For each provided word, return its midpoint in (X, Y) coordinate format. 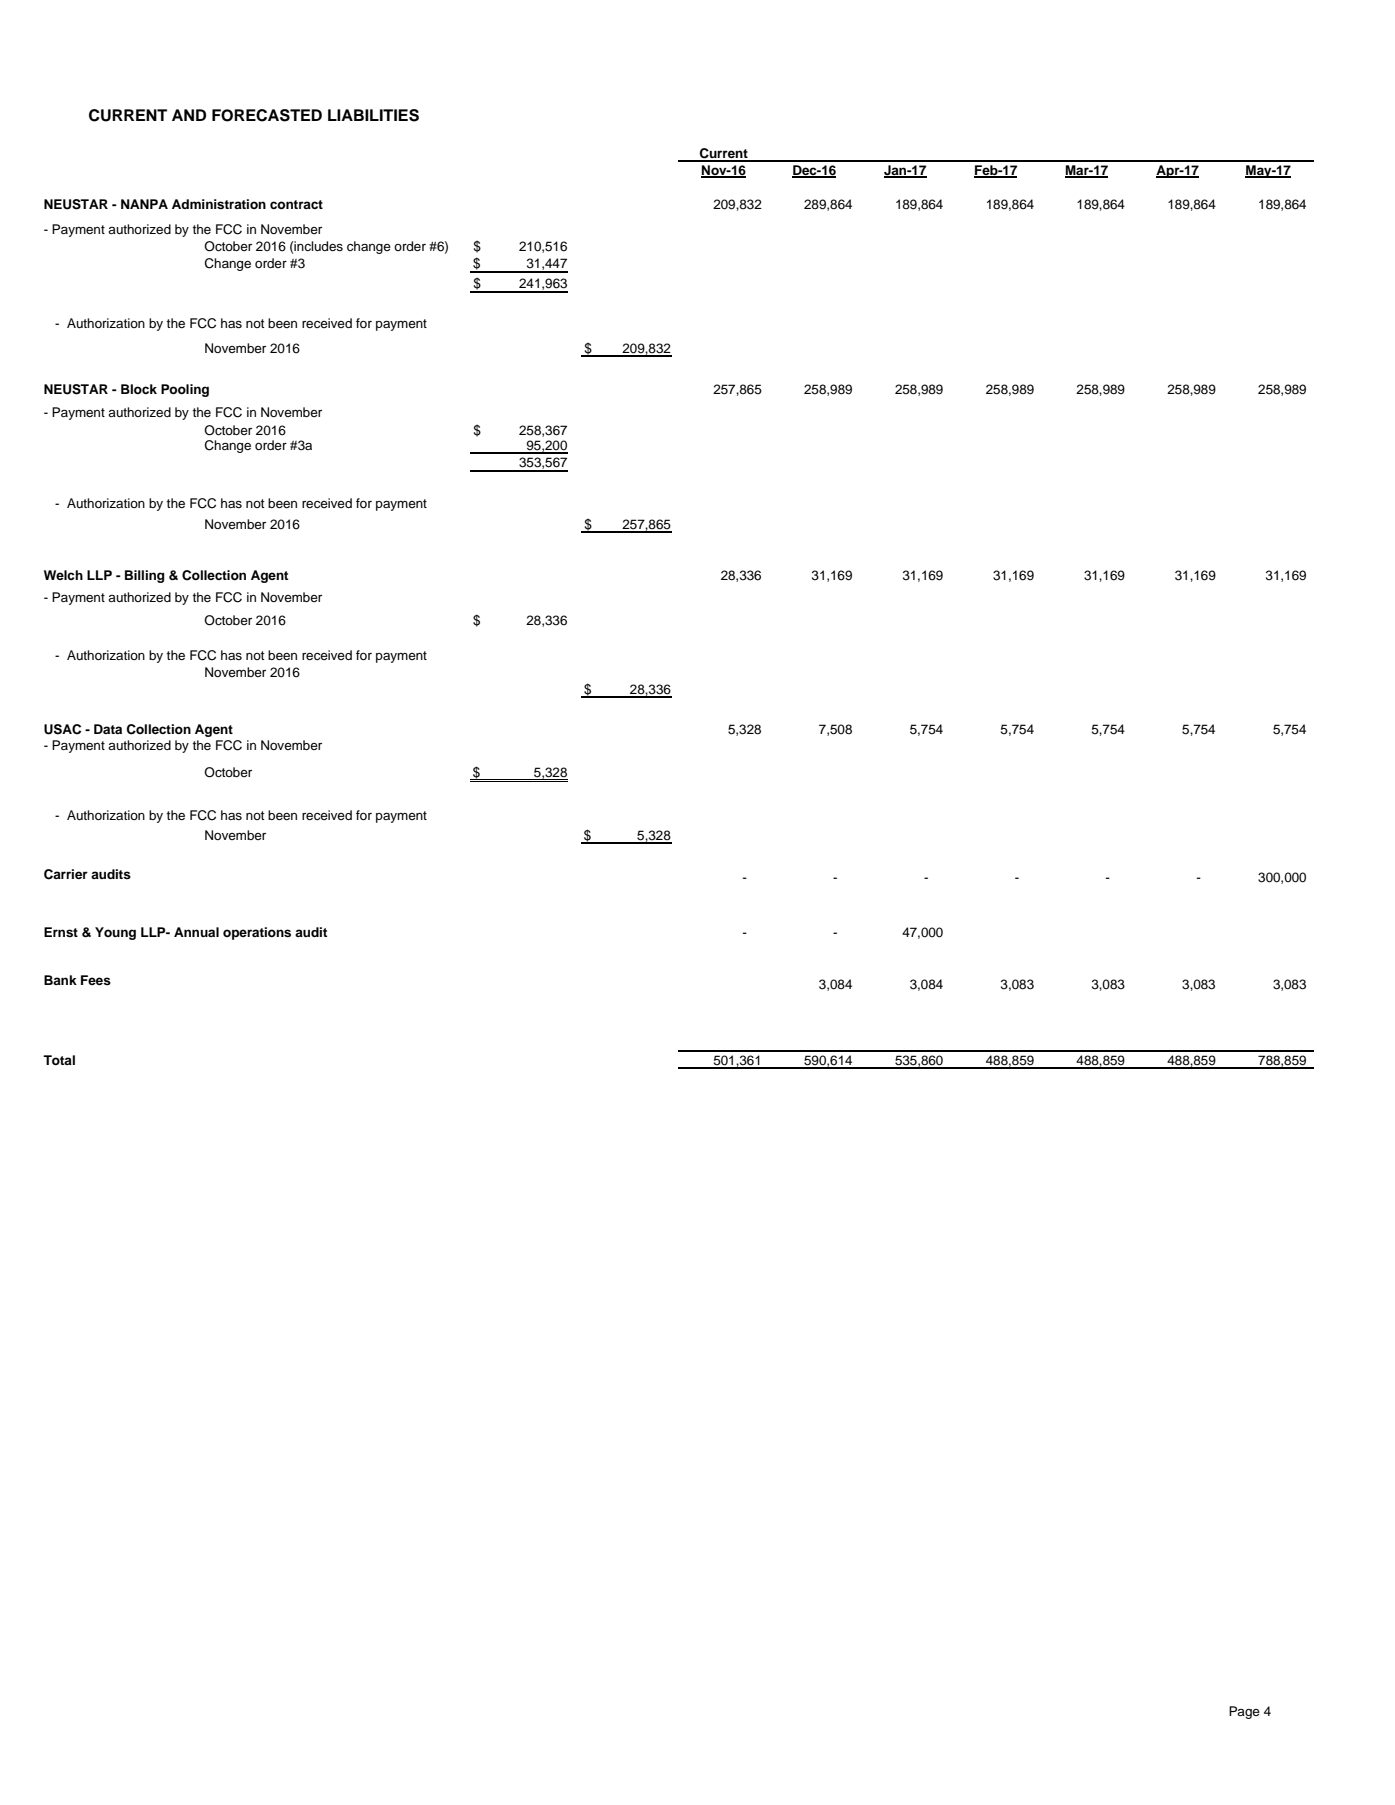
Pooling (185, 390)
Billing (145, 576)
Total (59, 1060)
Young (115, 933)
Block (139, 389)
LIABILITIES (373, 115)
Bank (60, 980)
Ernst (61, 932)
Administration (219, 204)
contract (296, 204)
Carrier (66, 874)
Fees (96, 980)
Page (1244, 1712)
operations (257, 933)
